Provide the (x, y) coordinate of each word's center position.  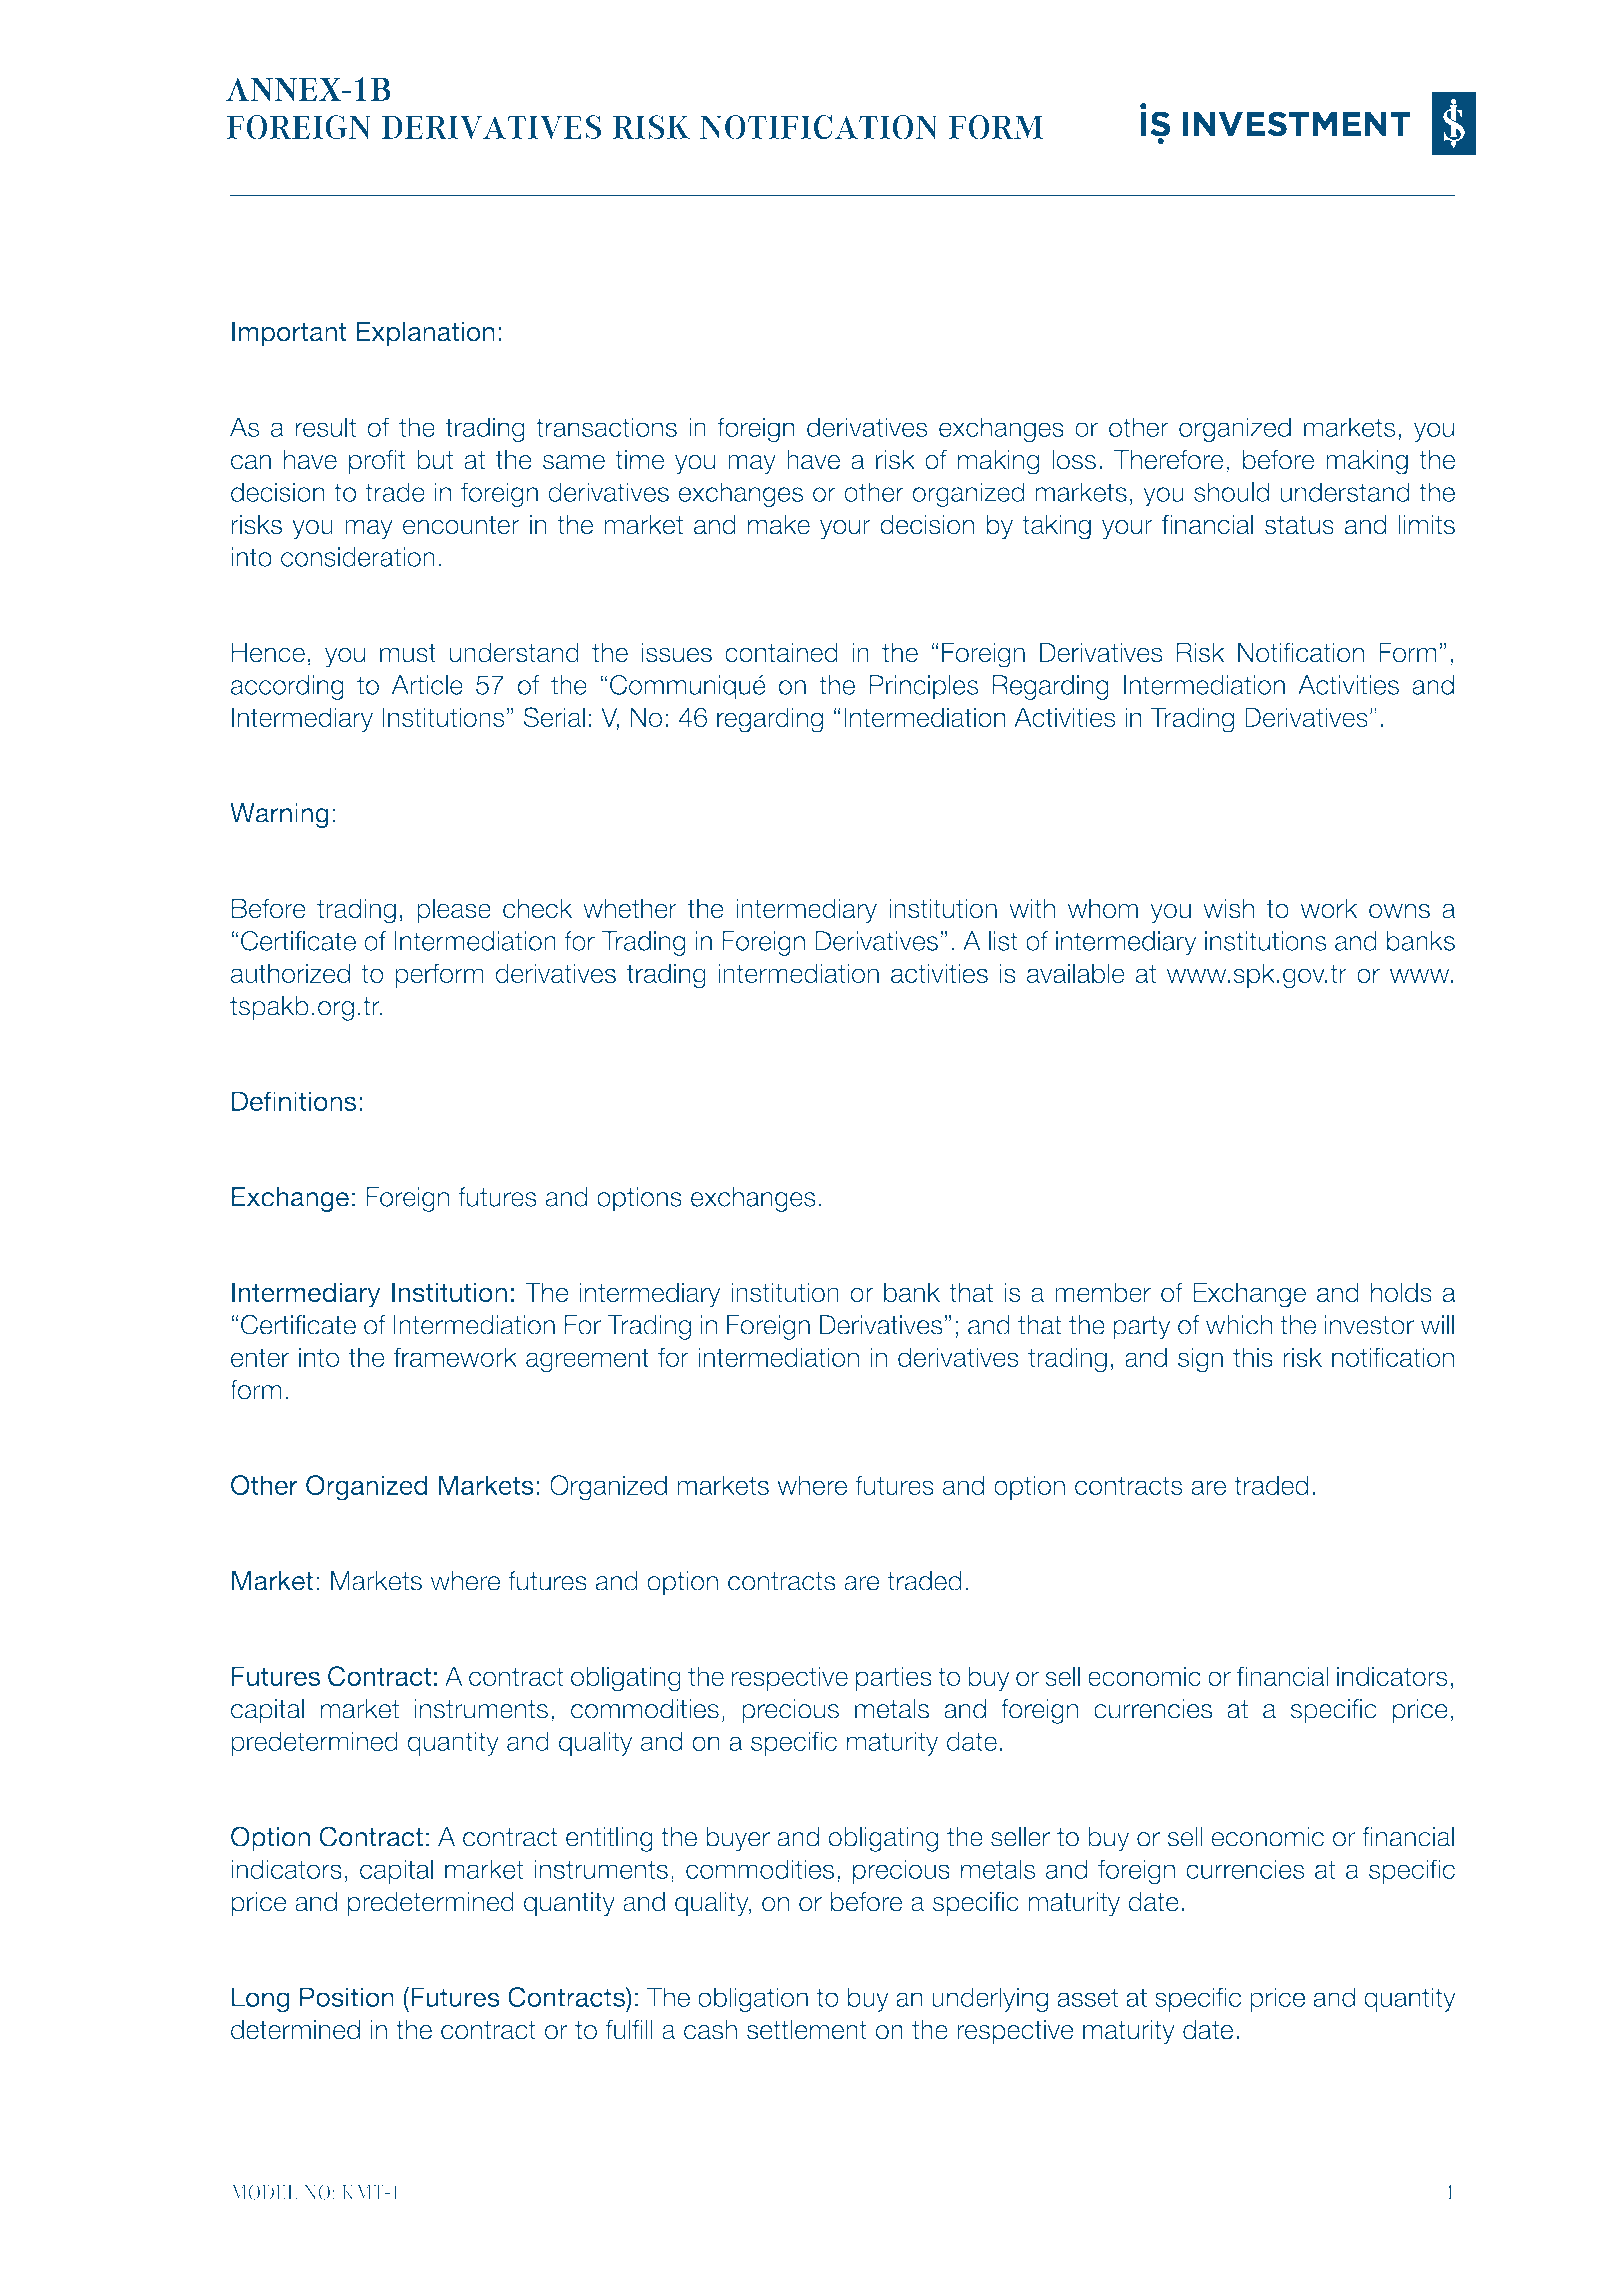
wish (1228, 908)
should (1231, 492)
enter (260, 1357)
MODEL (264, 2192)
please (454, 910)
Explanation (425, 334)
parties (894, 1678)
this (1253, 1357)
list (1003, 941)
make (779, 524)
